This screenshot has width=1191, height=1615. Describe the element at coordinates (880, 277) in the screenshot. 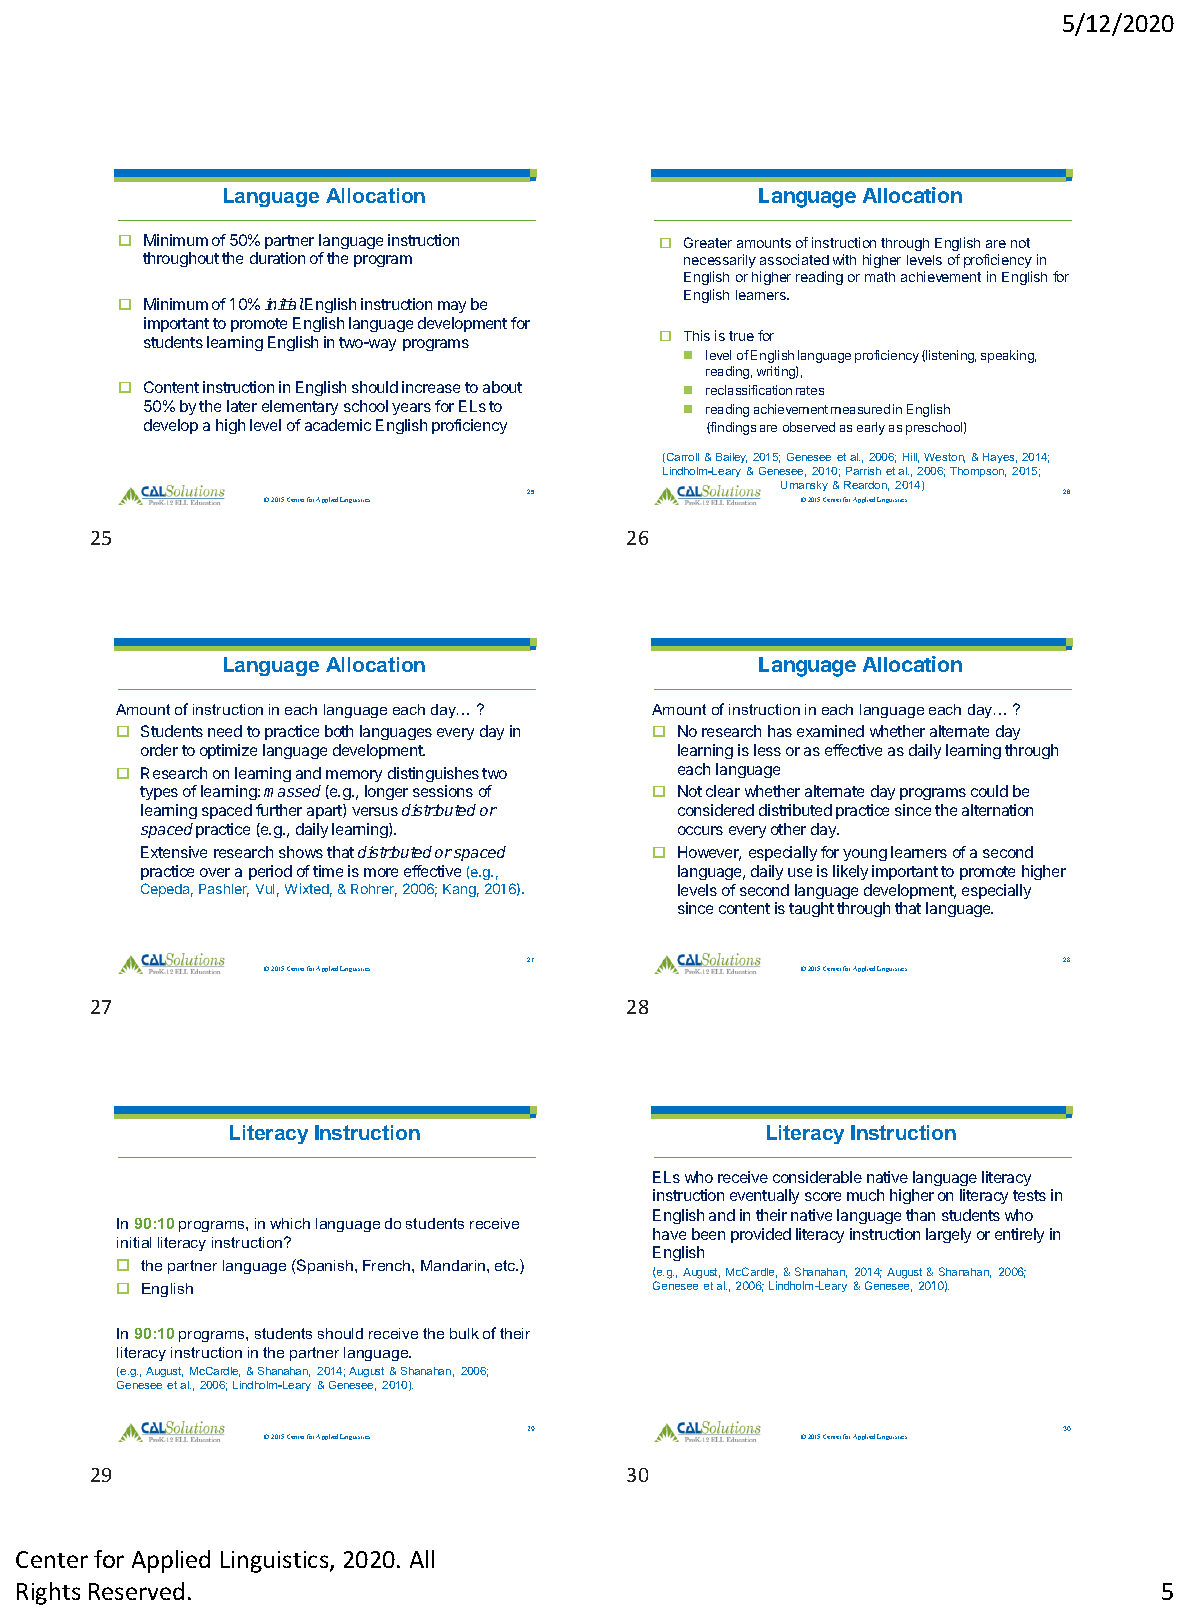

I see `math` at that location.
